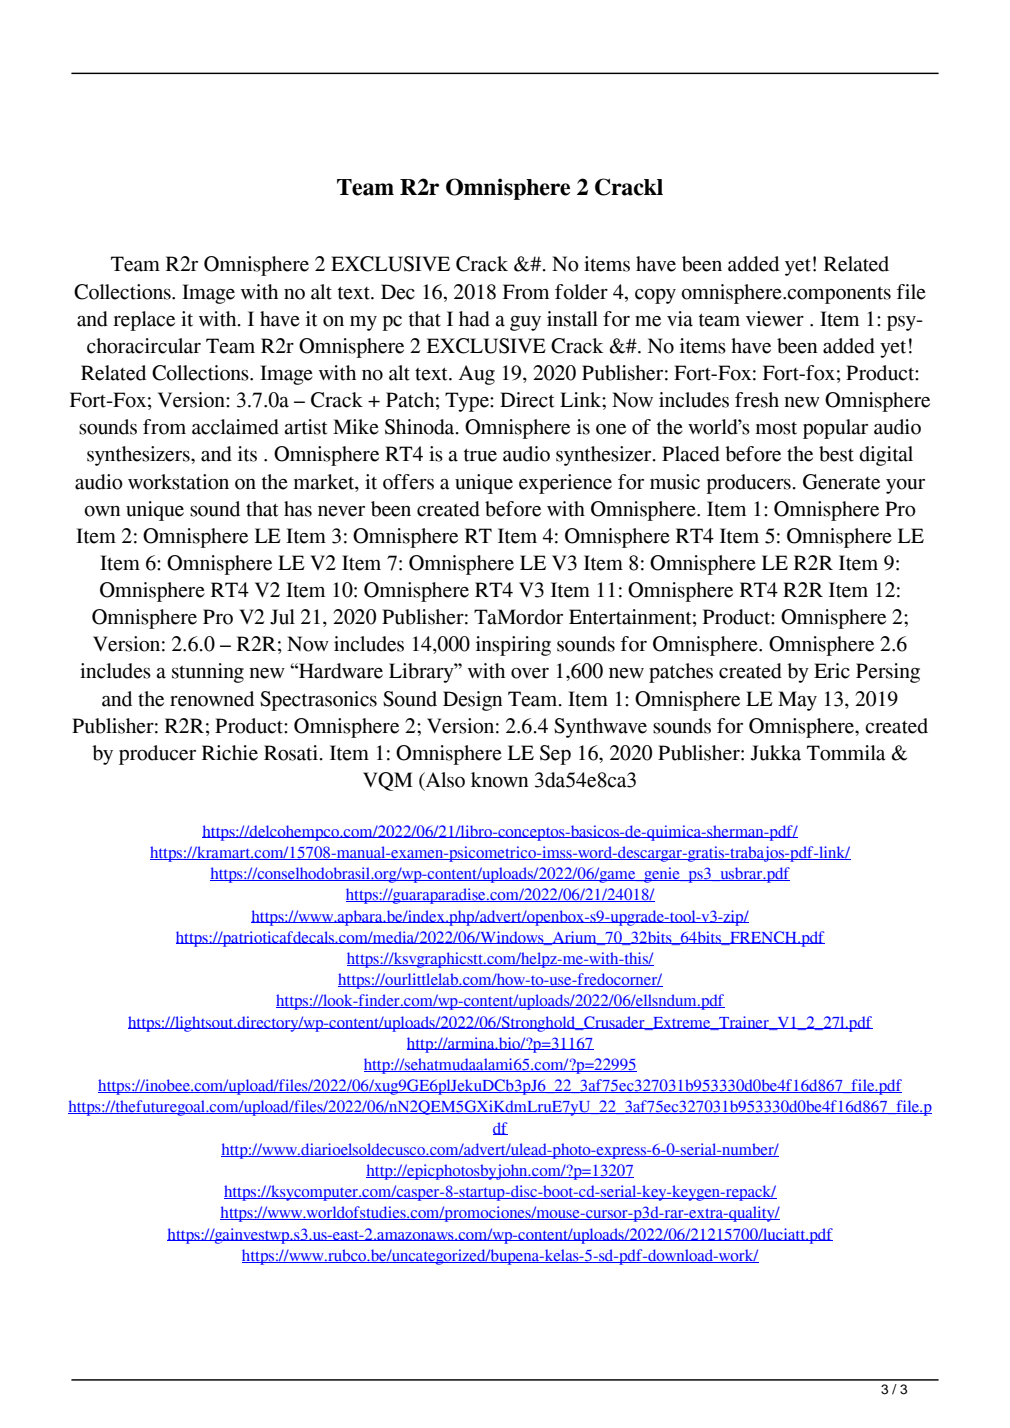 This screenshot has width=1010, height=1428. I want to click on experience, so click(565, 484).
